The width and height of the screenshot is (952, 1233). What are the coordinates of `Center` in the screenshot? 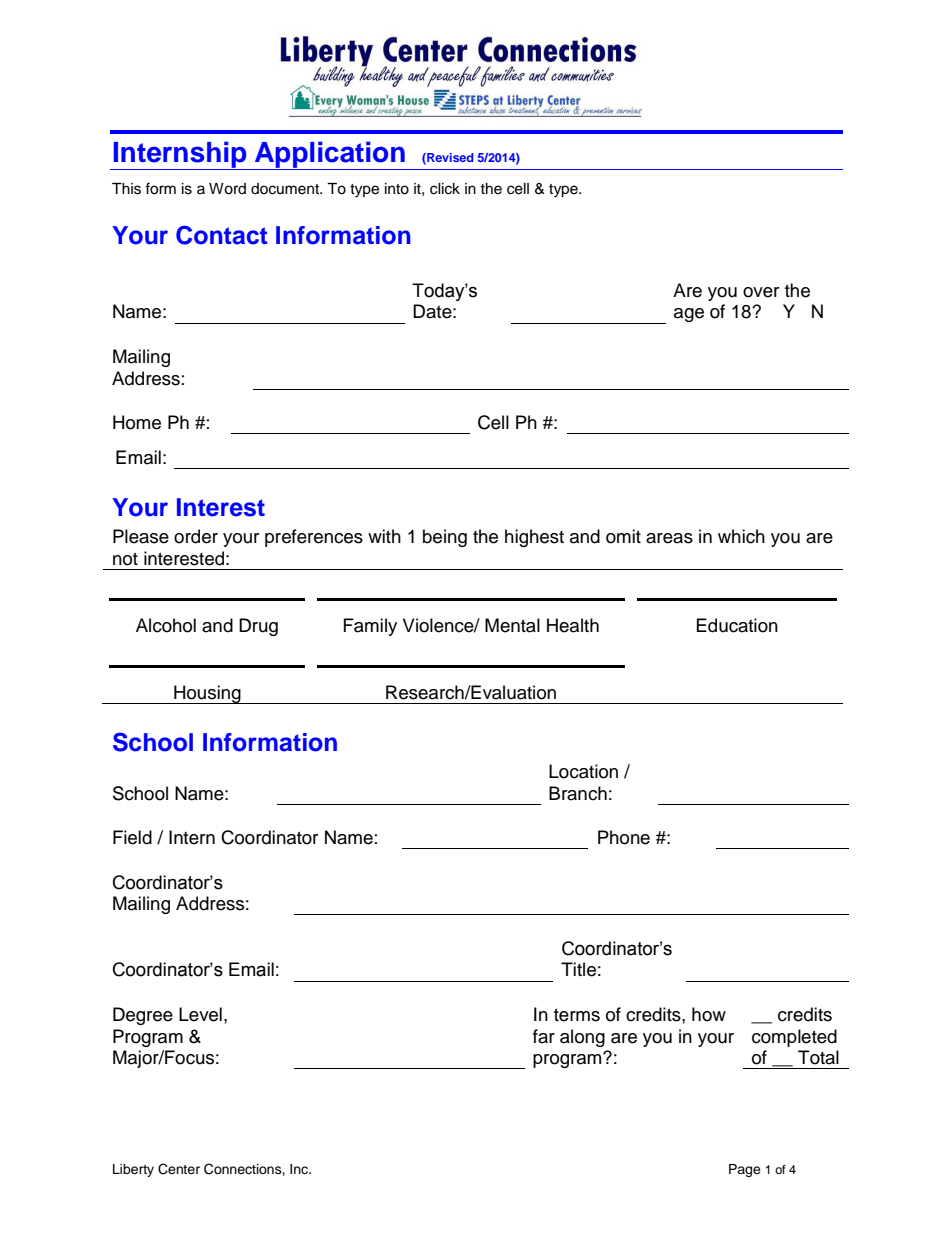 It's located at (179, 1169).
